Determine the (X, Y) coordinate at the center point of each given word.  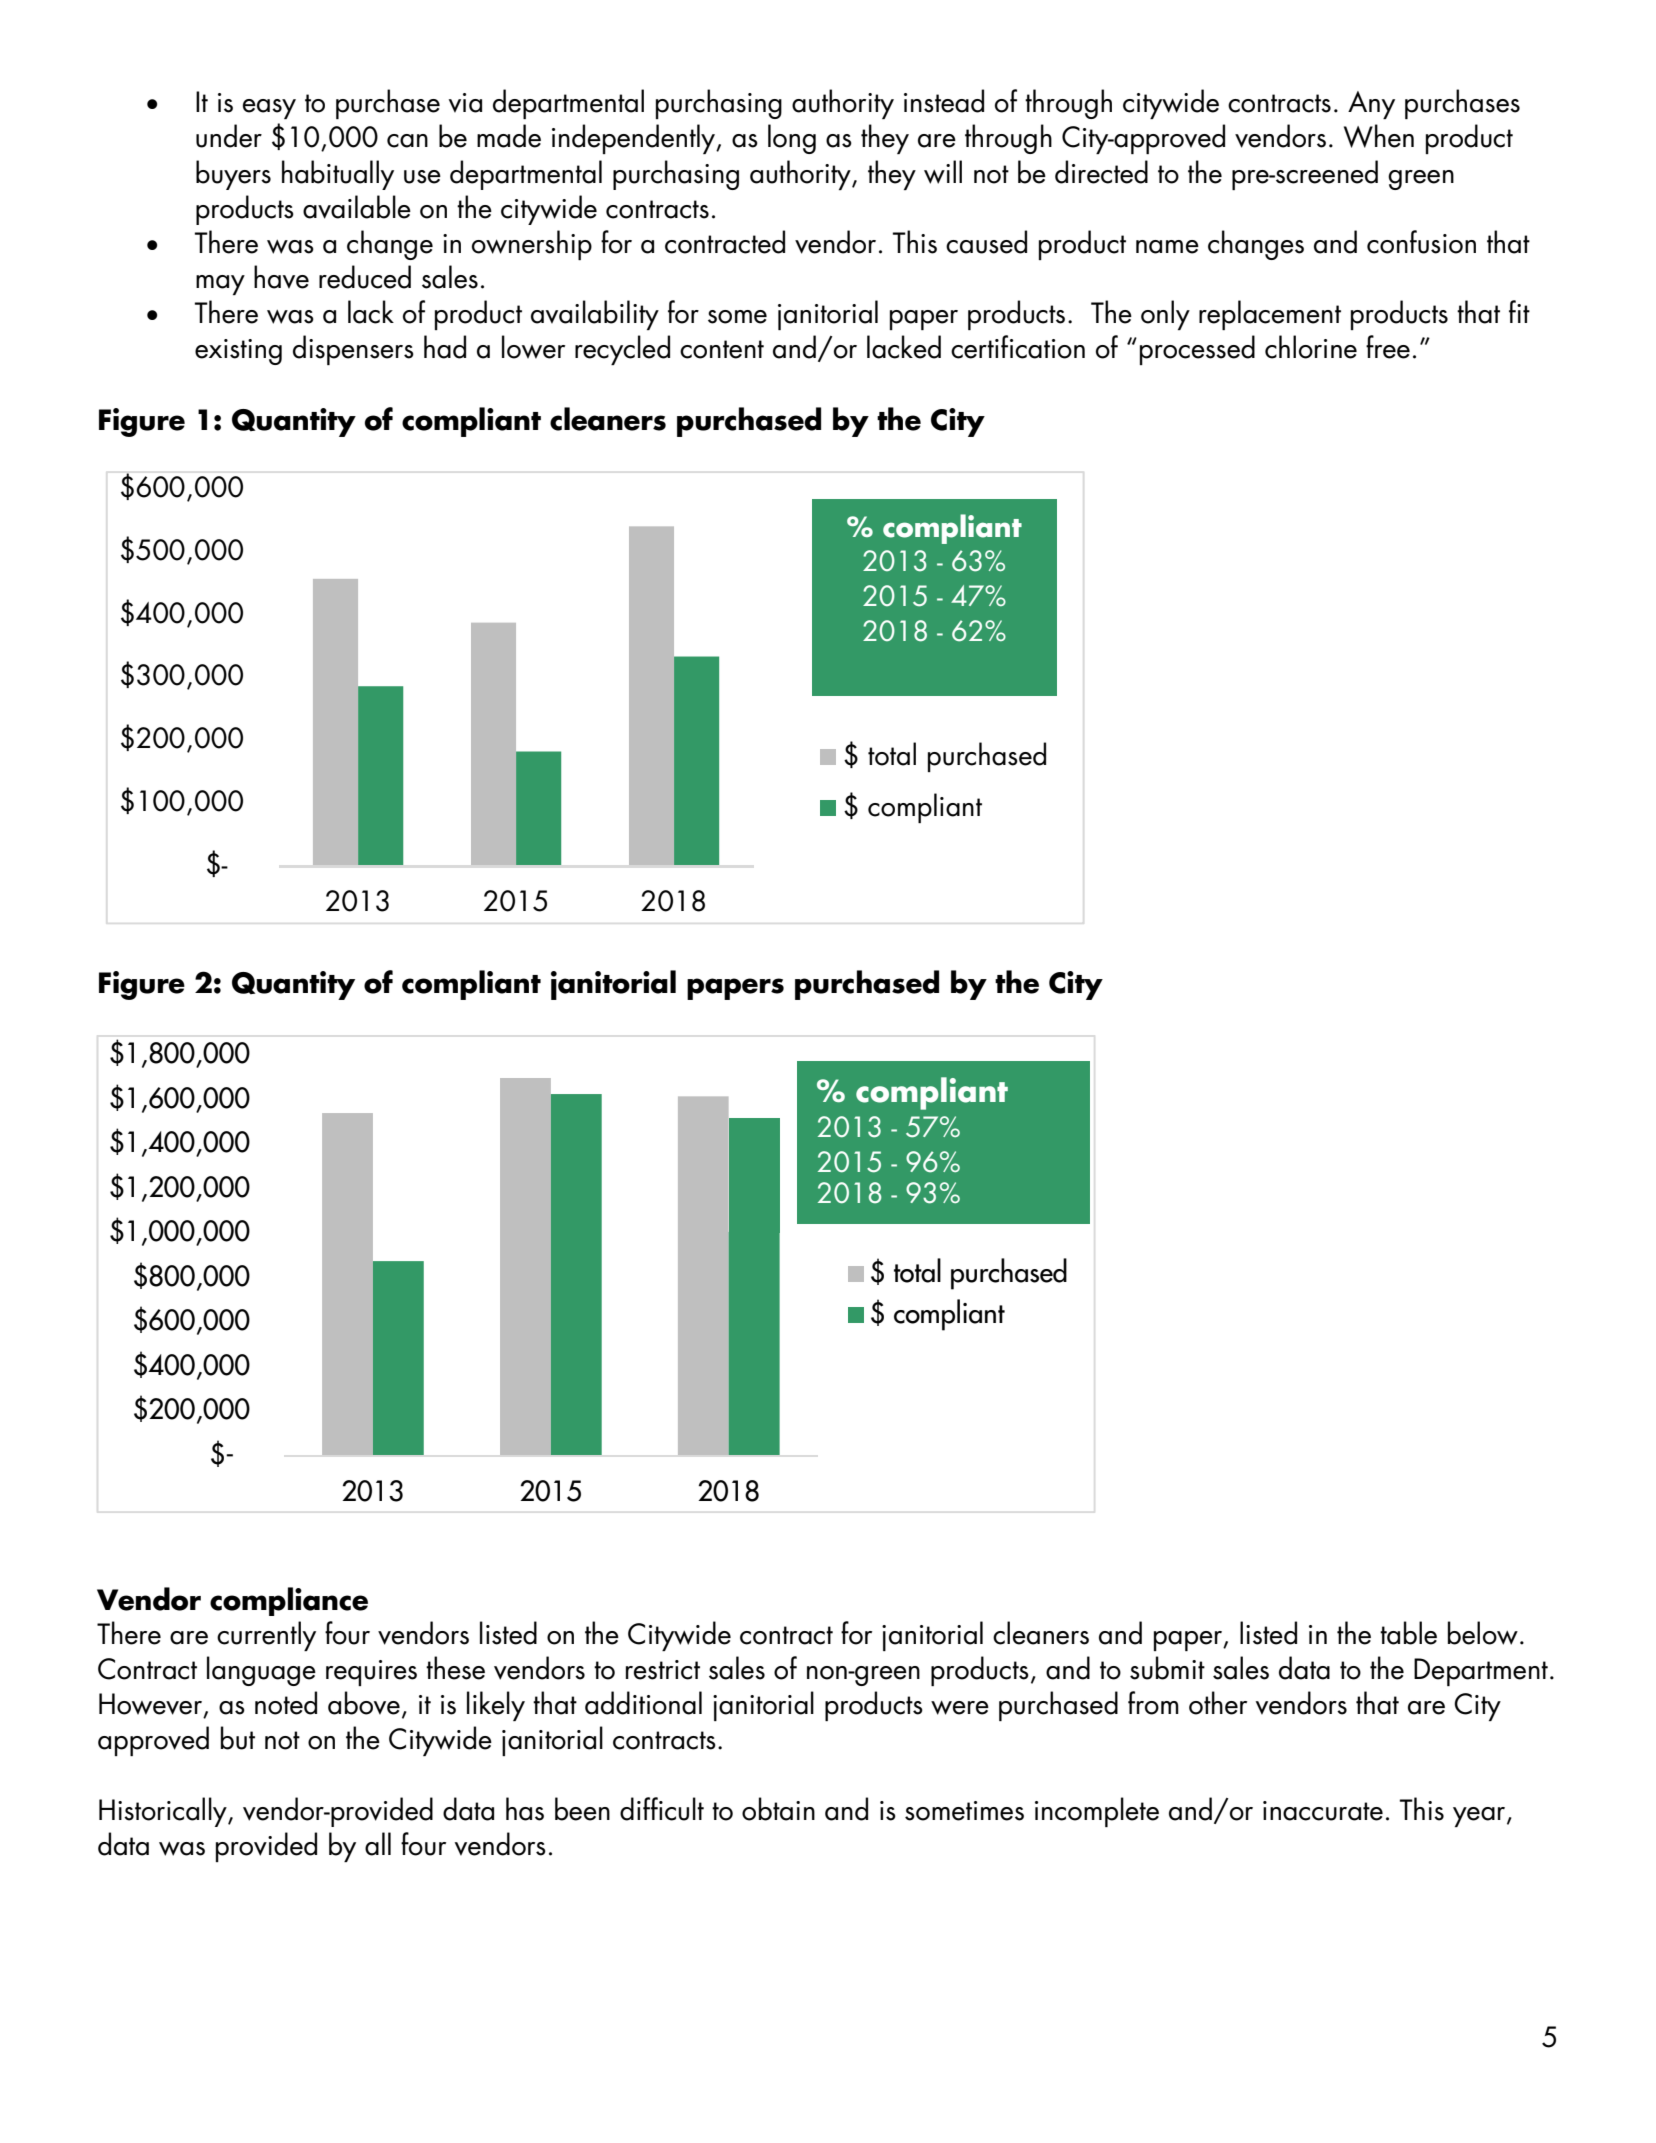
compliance (289, 1601)
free (1388, 347)
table (1408, 1633)
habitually (338, 175)
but (238, 1738)
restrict (663, 1670)
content (722, 349)
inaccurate (1323, 1811)
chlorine (1311, 347)
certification (1018, 347)
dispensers (353, 350)
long (792, 139)
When (1379, 136)
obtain (778, 1809)
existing (238, 352)
